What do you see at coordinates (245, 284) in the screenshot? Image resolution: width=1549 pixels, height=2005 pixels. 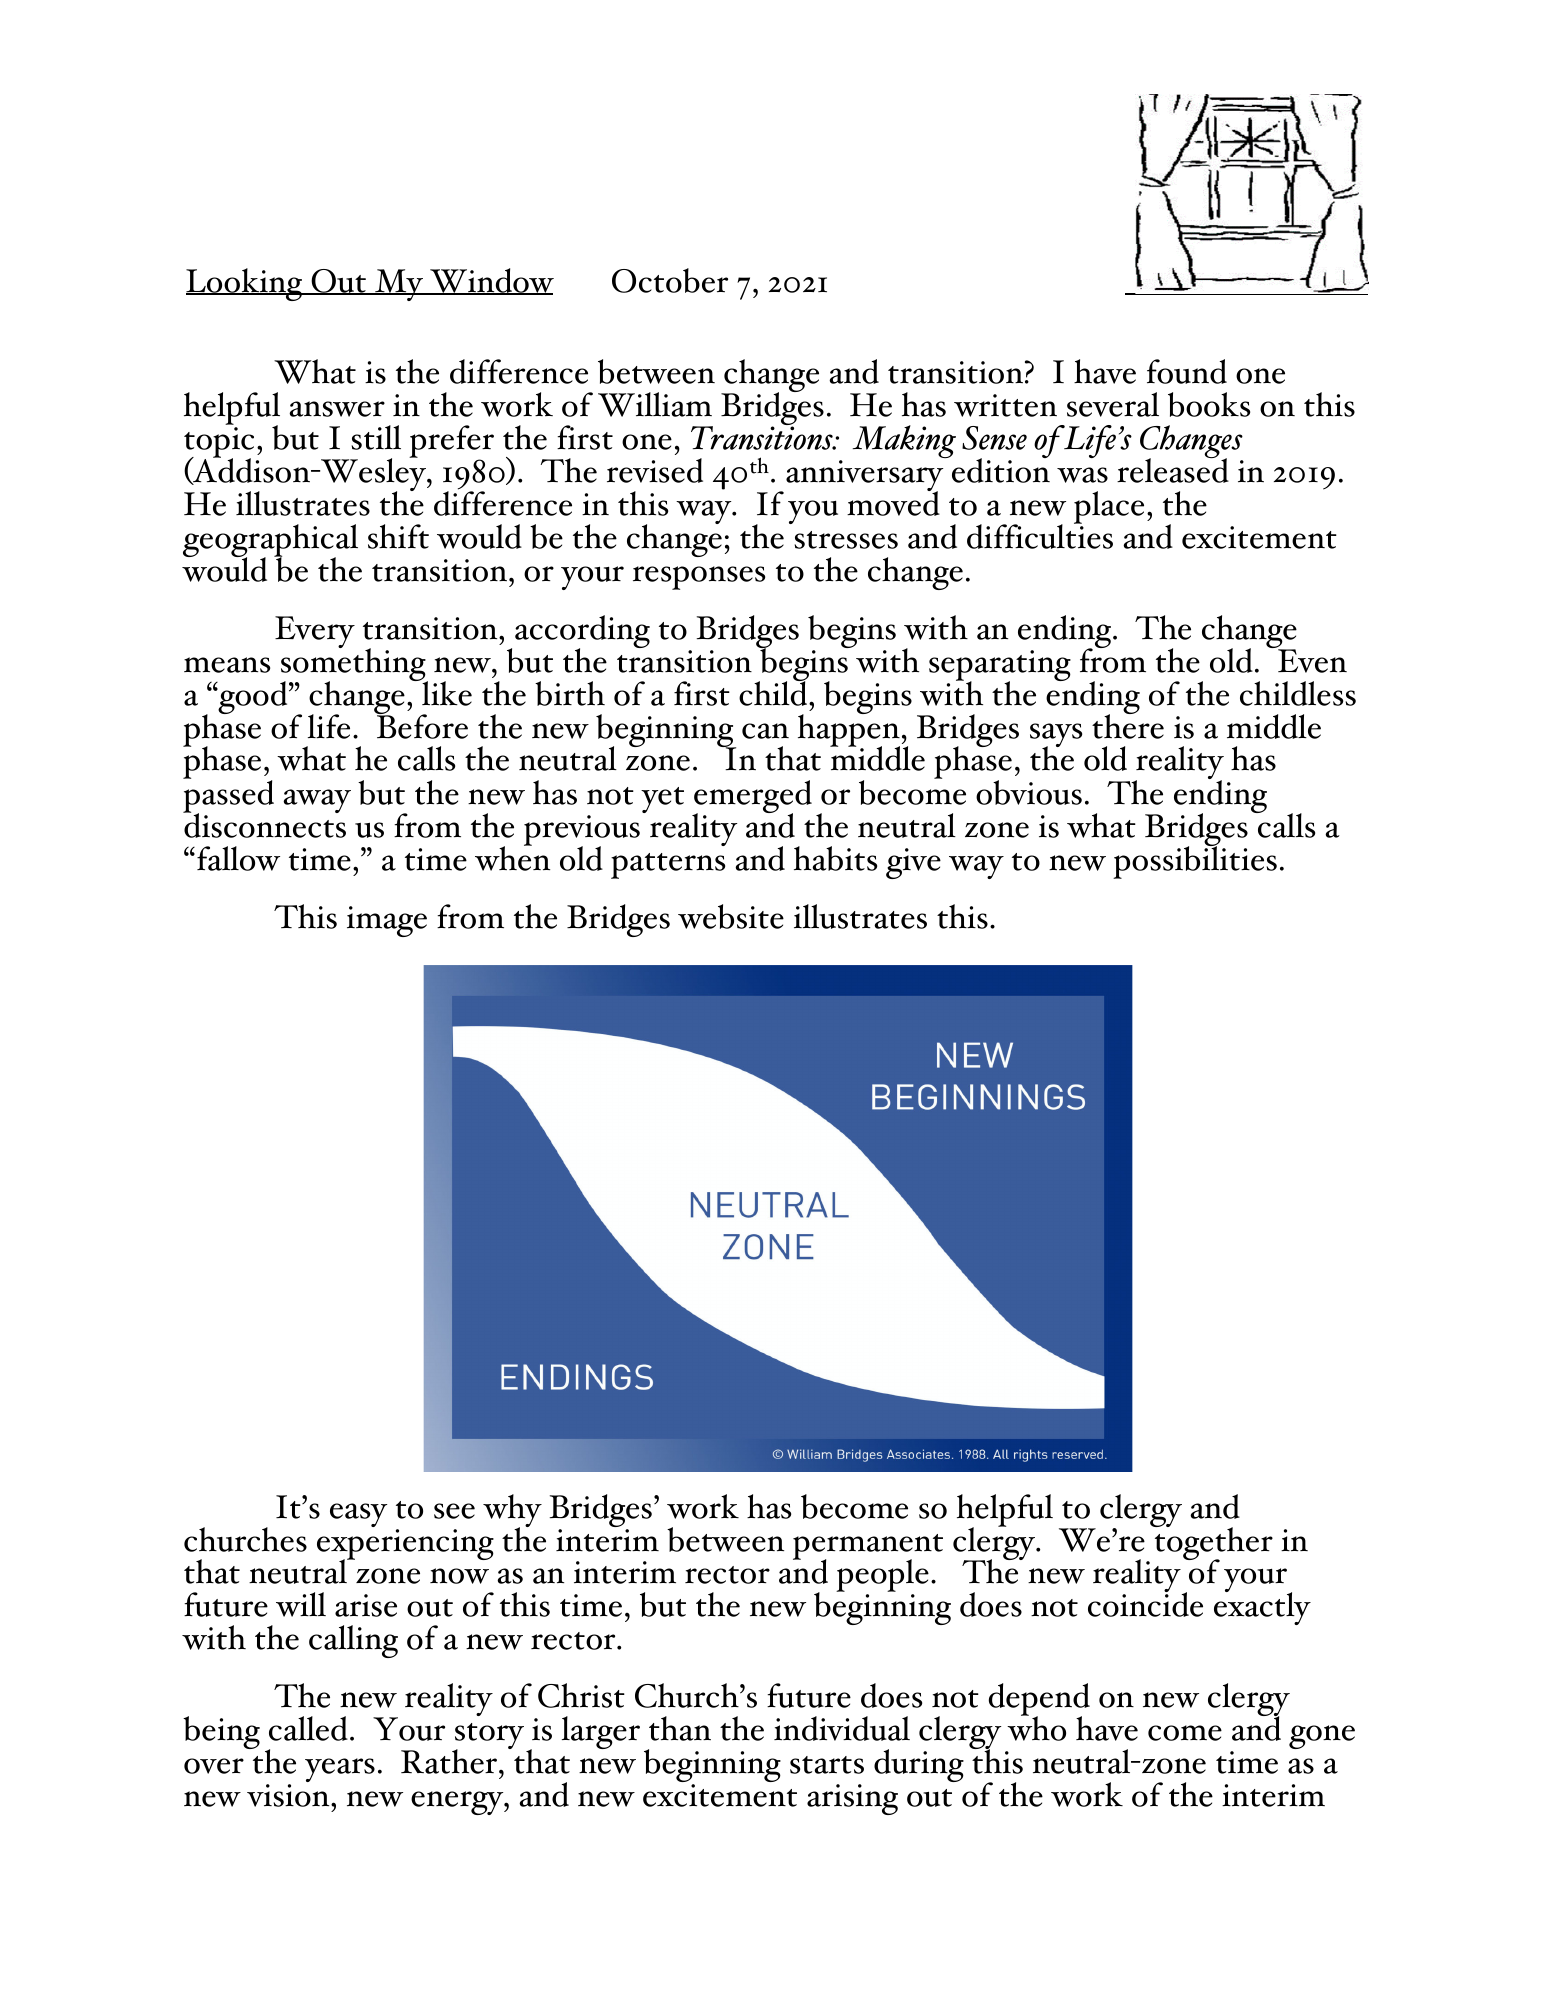 I see `Looking` at bounding box center [245, 284].
